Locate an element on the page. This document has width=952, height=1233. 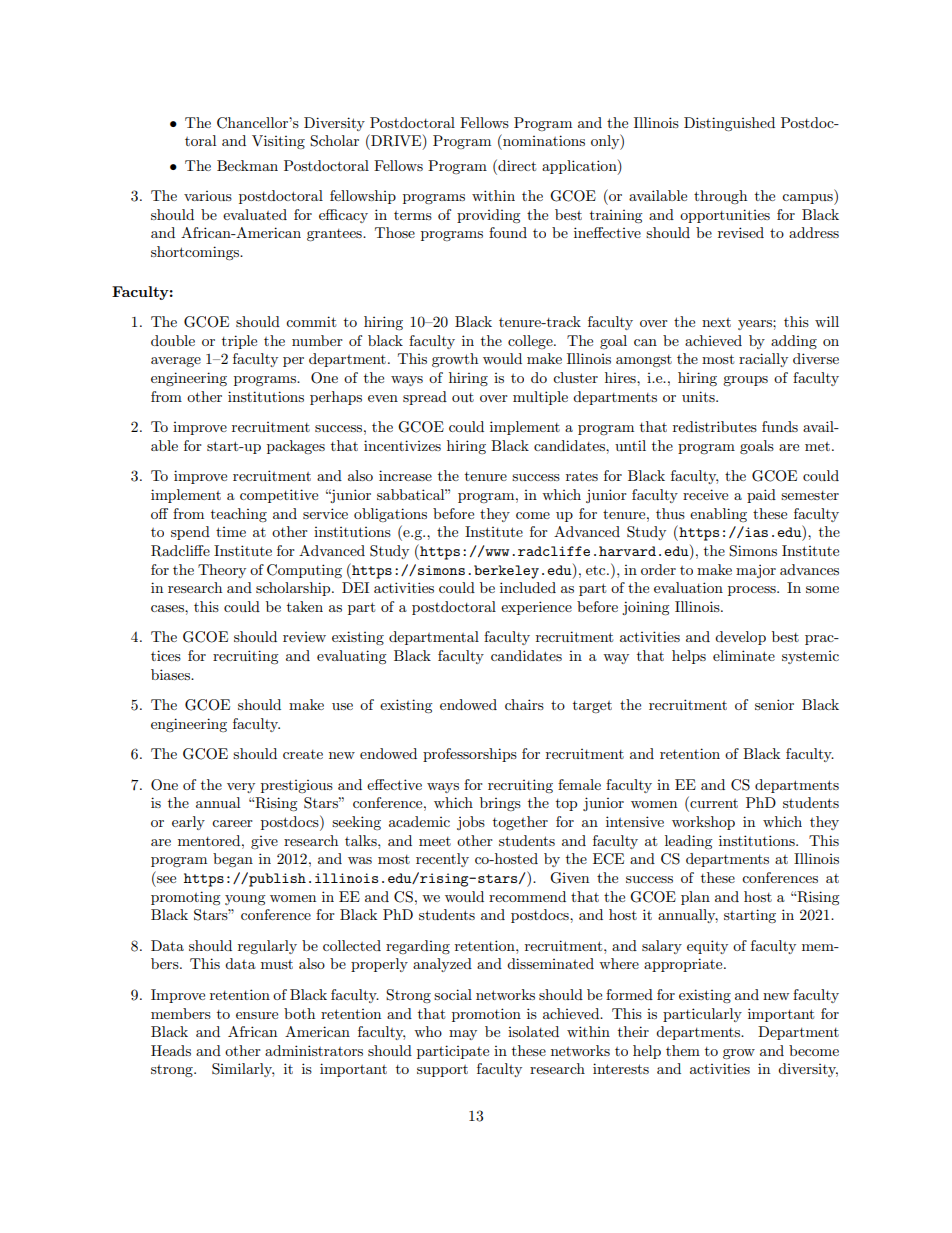
career is located at coordinates (232, 823).
